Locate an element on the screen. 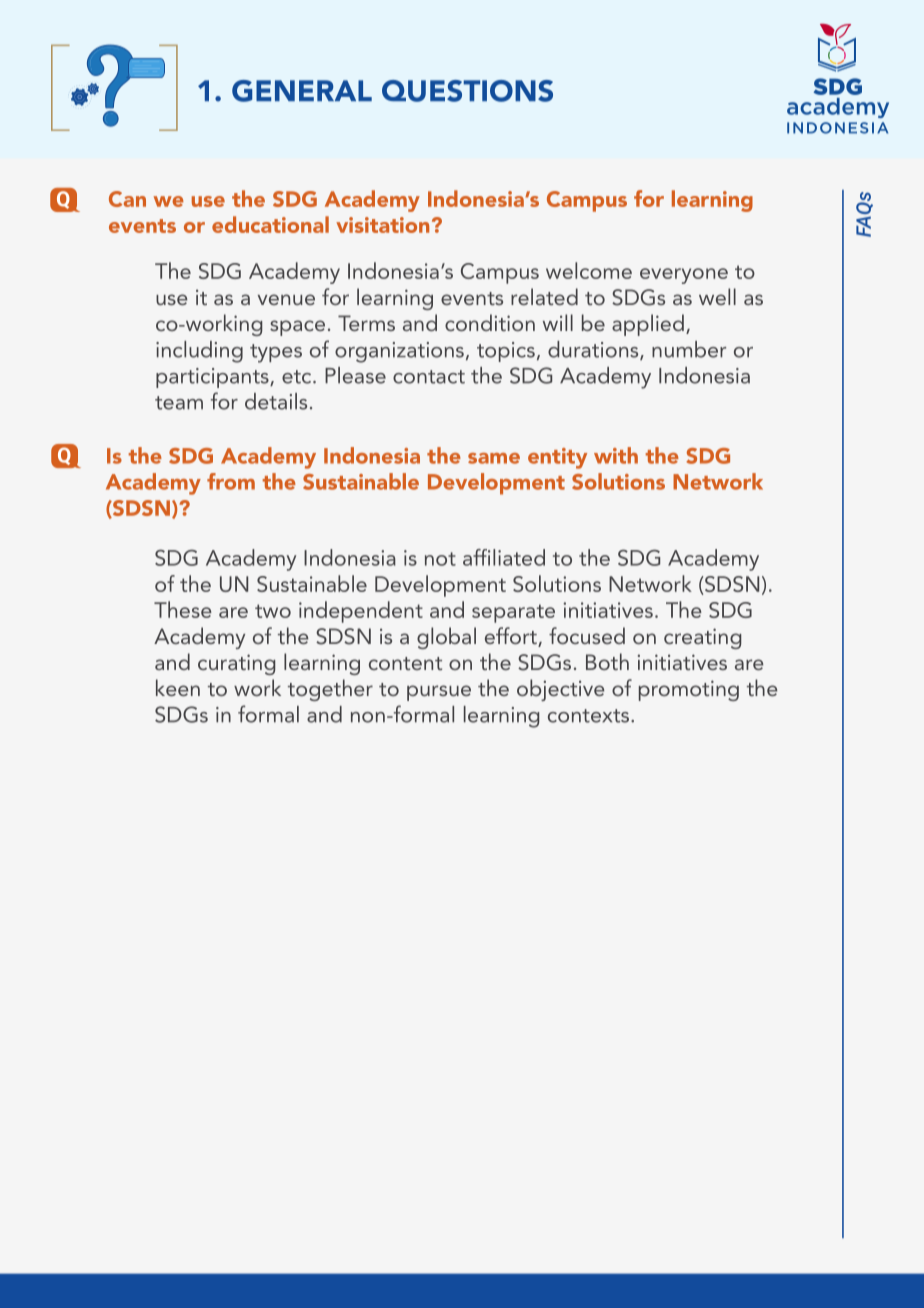 The height and width of the screenshot is (1308, 924). promoting is located at coordinates (689, 690).
